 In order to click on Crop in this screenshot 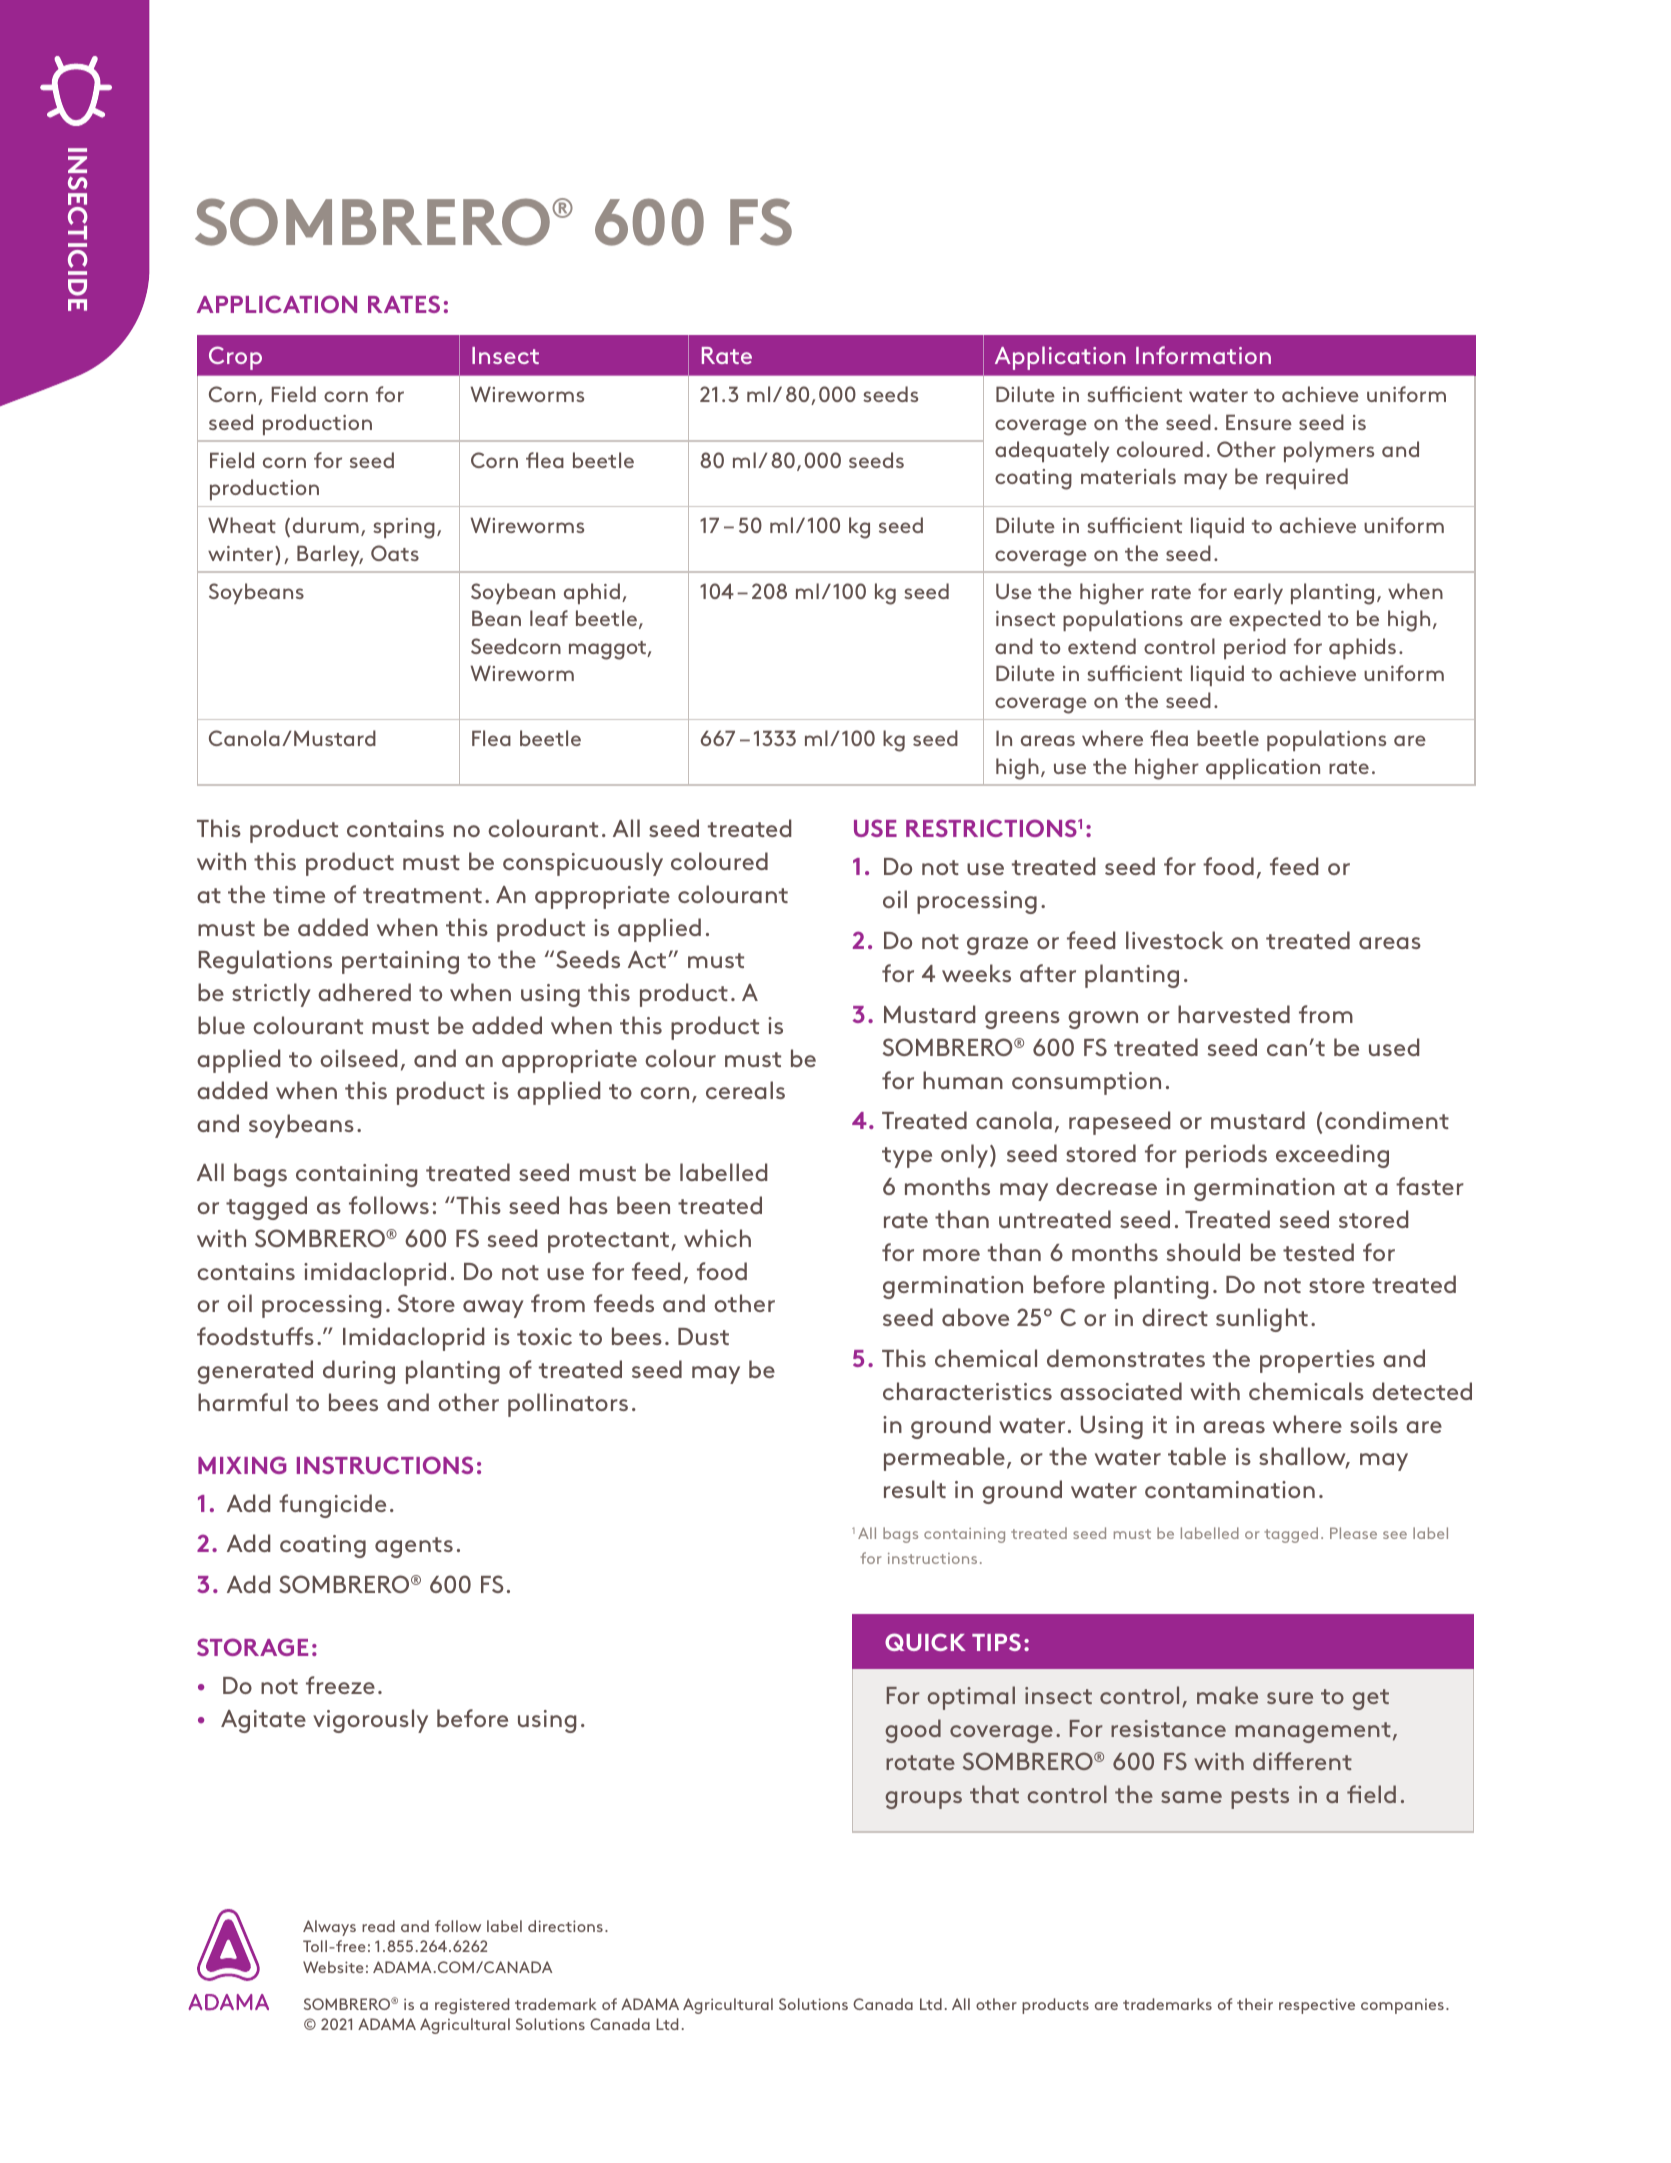, I will do `click(235, 358)`.
